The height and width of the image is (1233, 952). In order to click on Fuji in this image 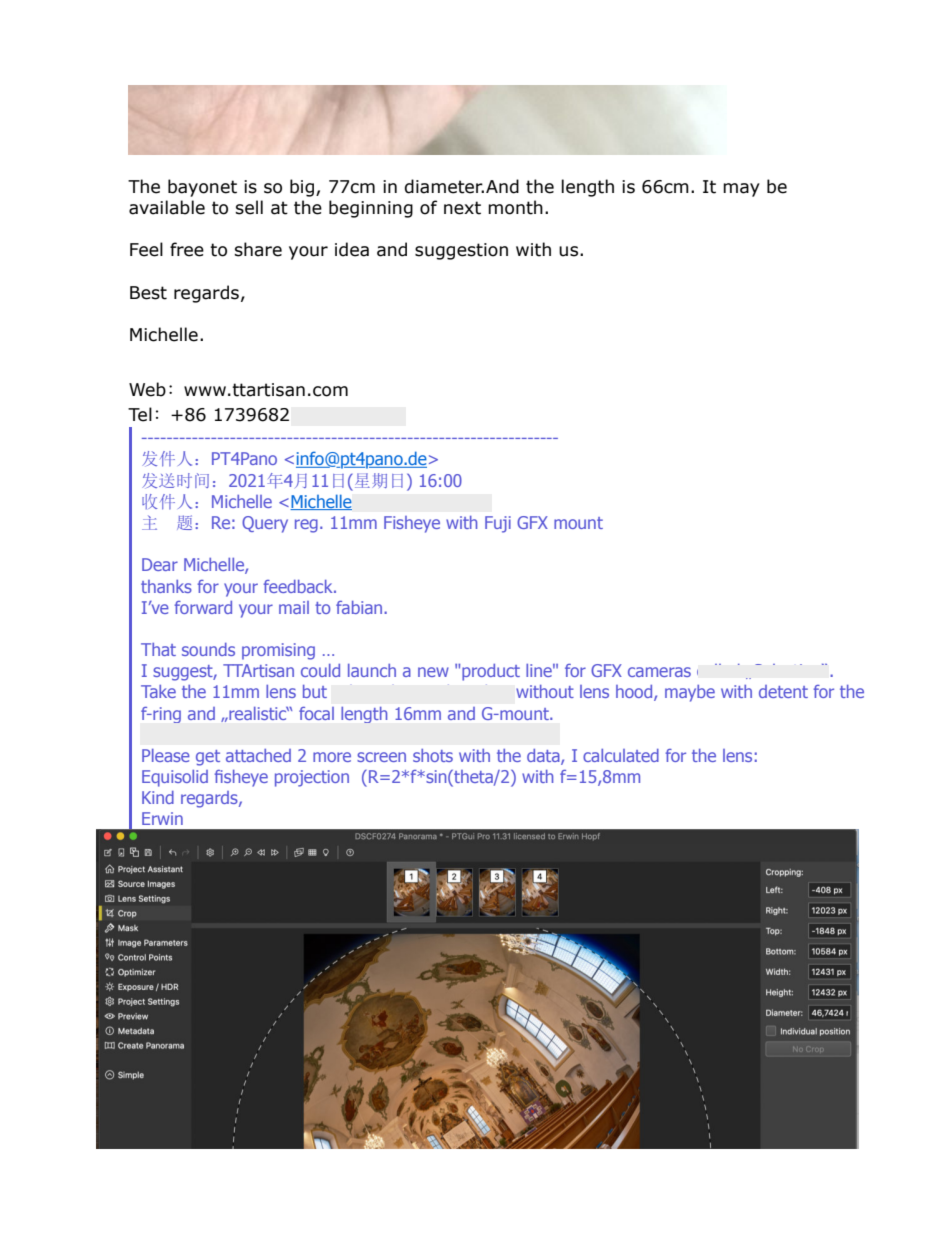, I will do `click(498, 524)`.
